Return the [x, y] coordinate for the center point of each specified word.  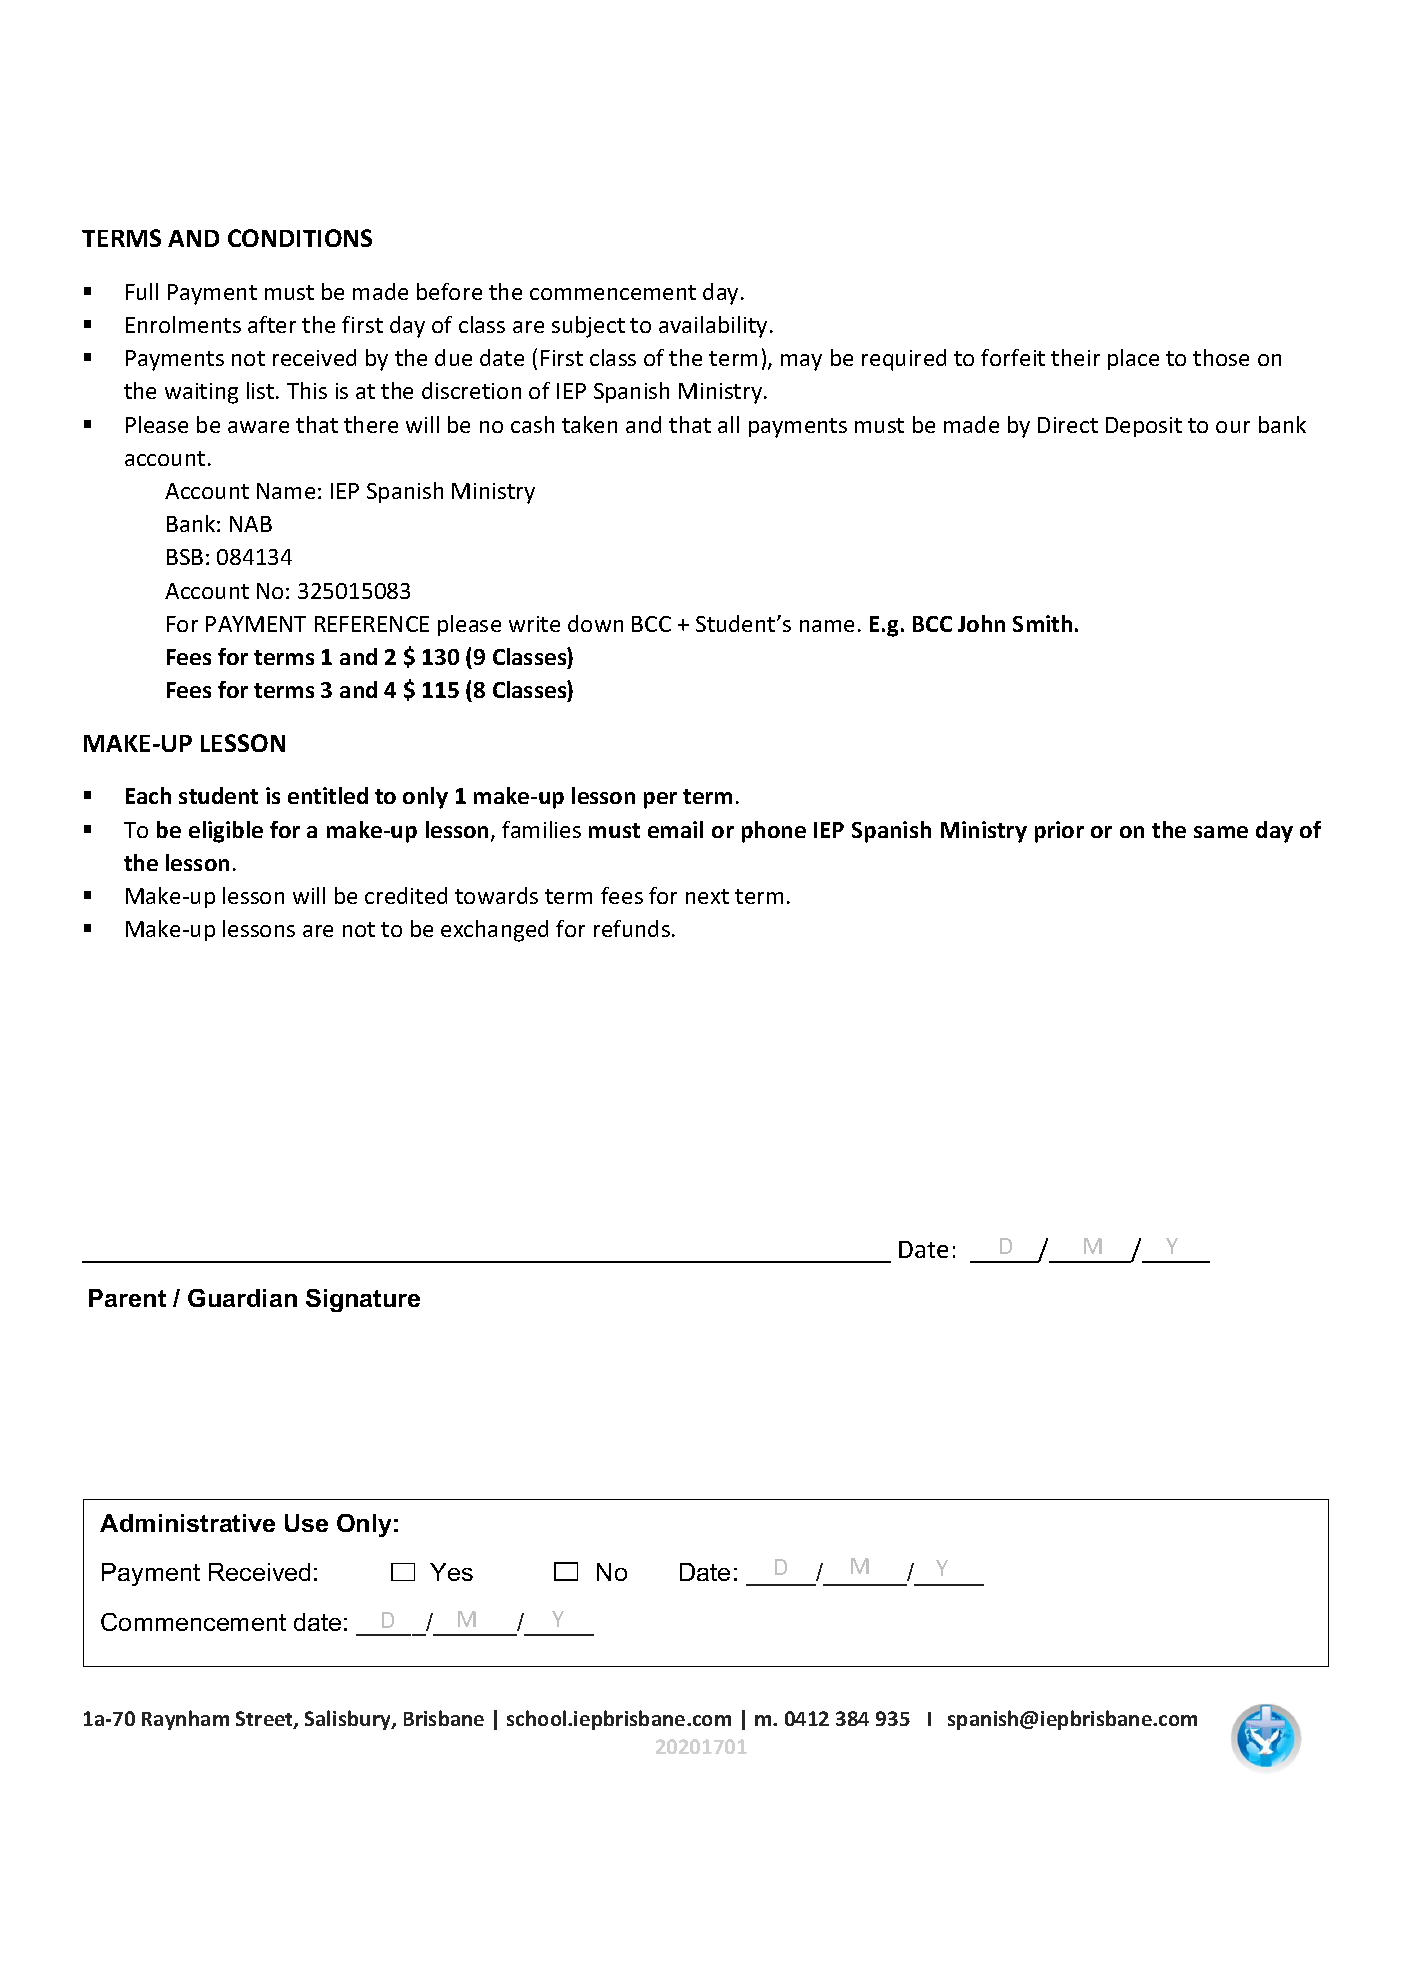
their [1075, 357]
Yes [451, 1572]
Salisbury [349, 1720]
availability [713, 327]
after [272, 324]
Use [306, 1523]
